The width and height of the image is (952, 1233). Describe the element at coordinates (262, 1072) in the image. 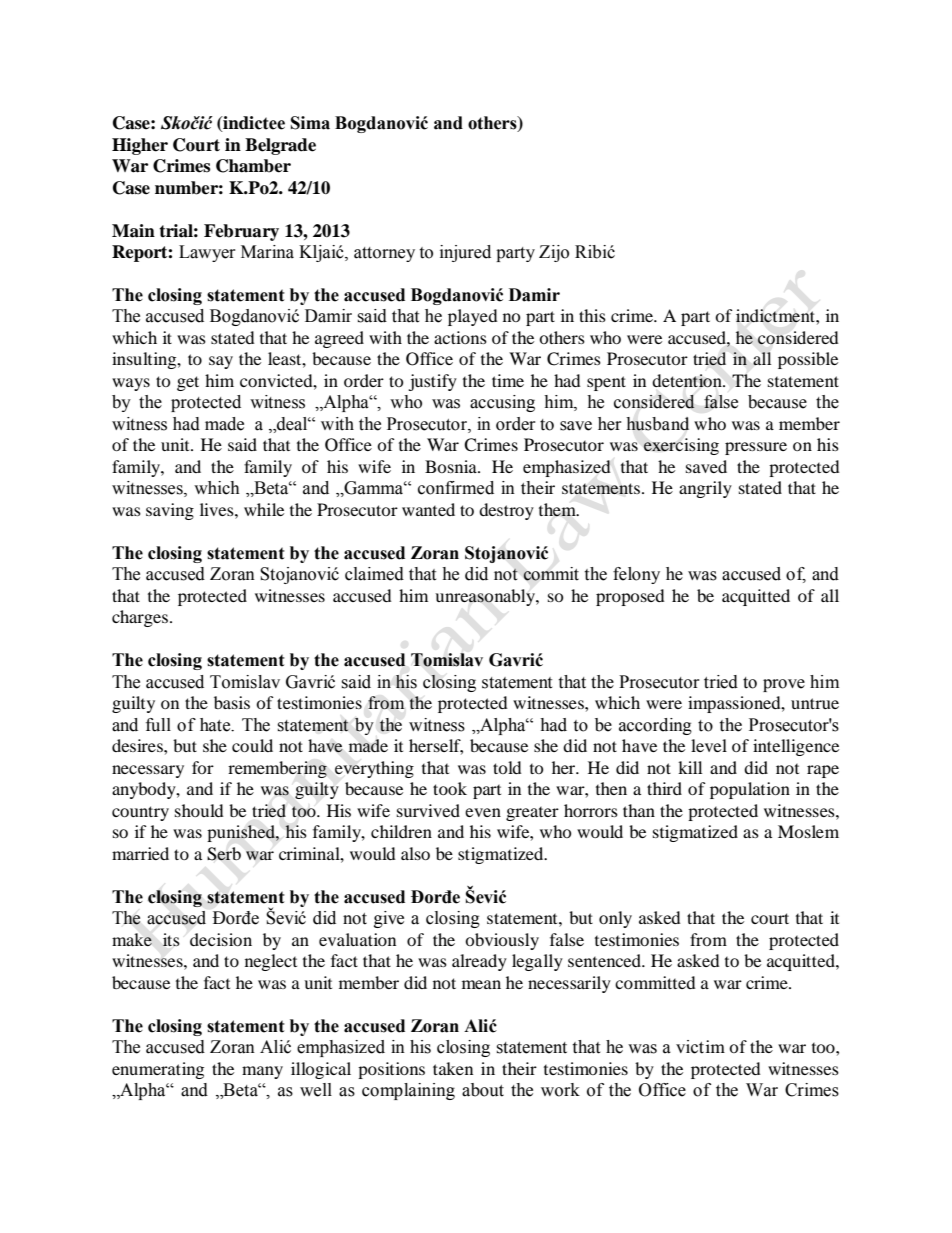

I see `many` at that location.
